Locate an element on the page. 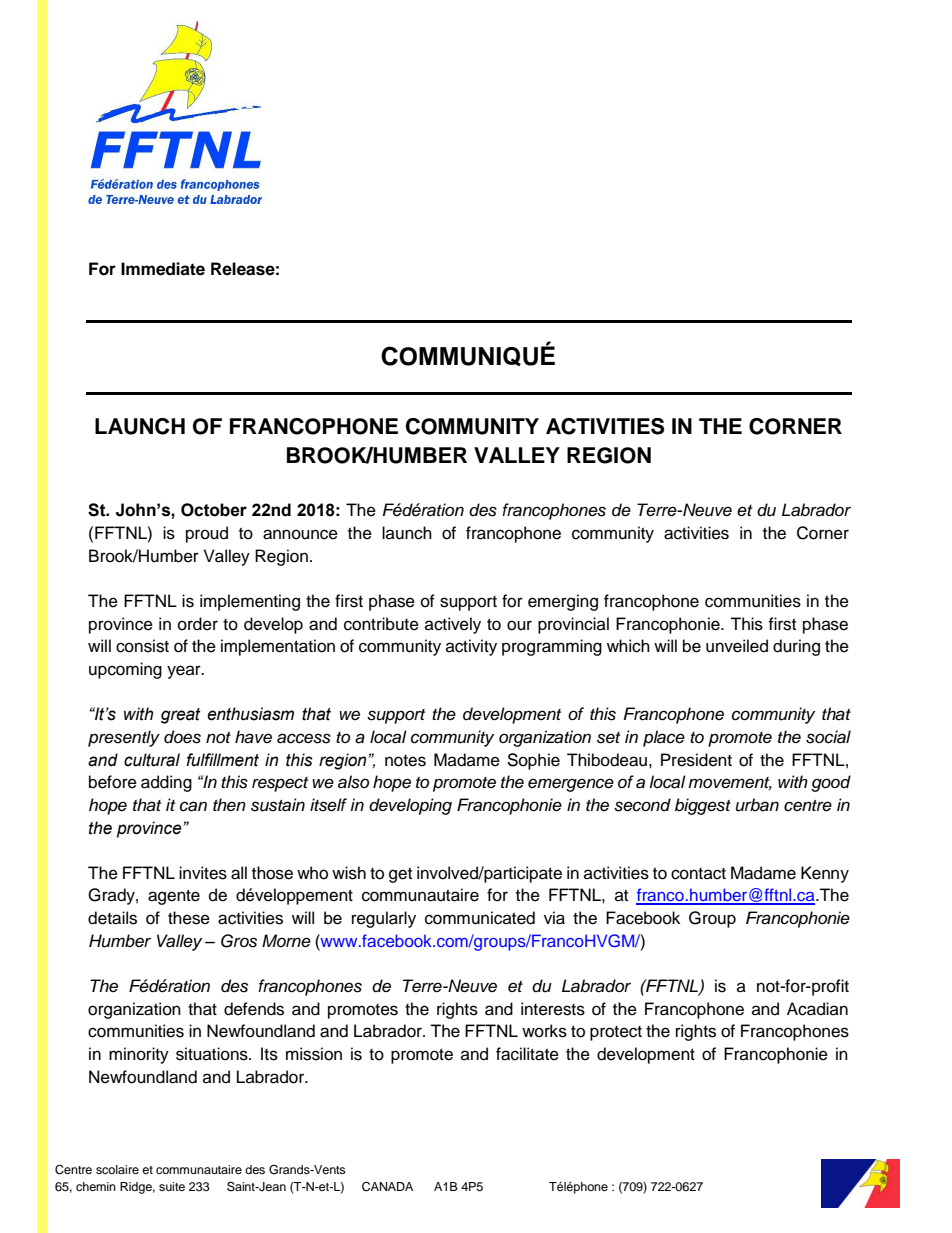 The width and height of the page is (952, 1233). announce is located at coordinates (300, 534).
